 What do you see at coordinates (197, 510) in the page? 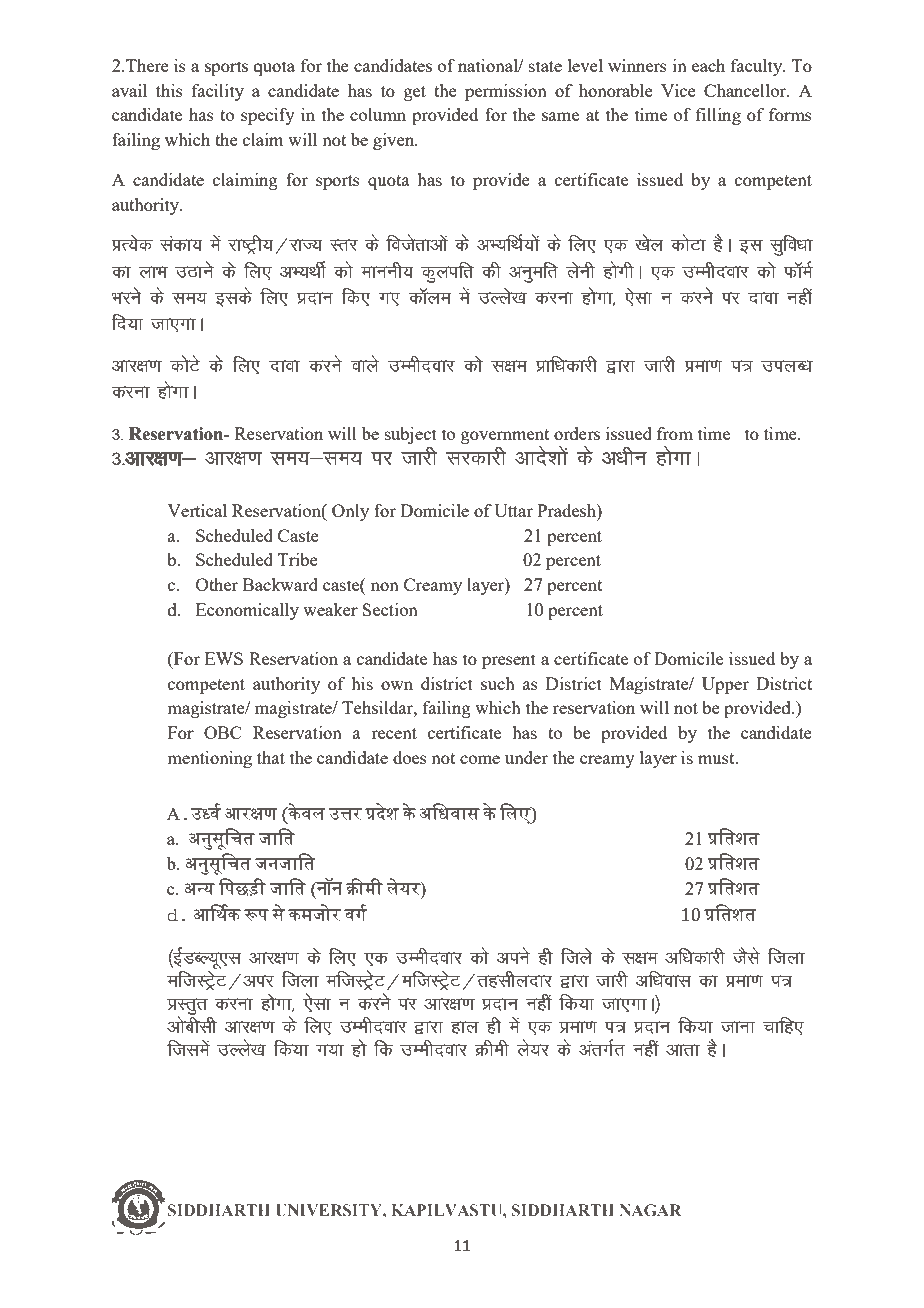
I see `Vertical` at bounding box center [197, 510].
